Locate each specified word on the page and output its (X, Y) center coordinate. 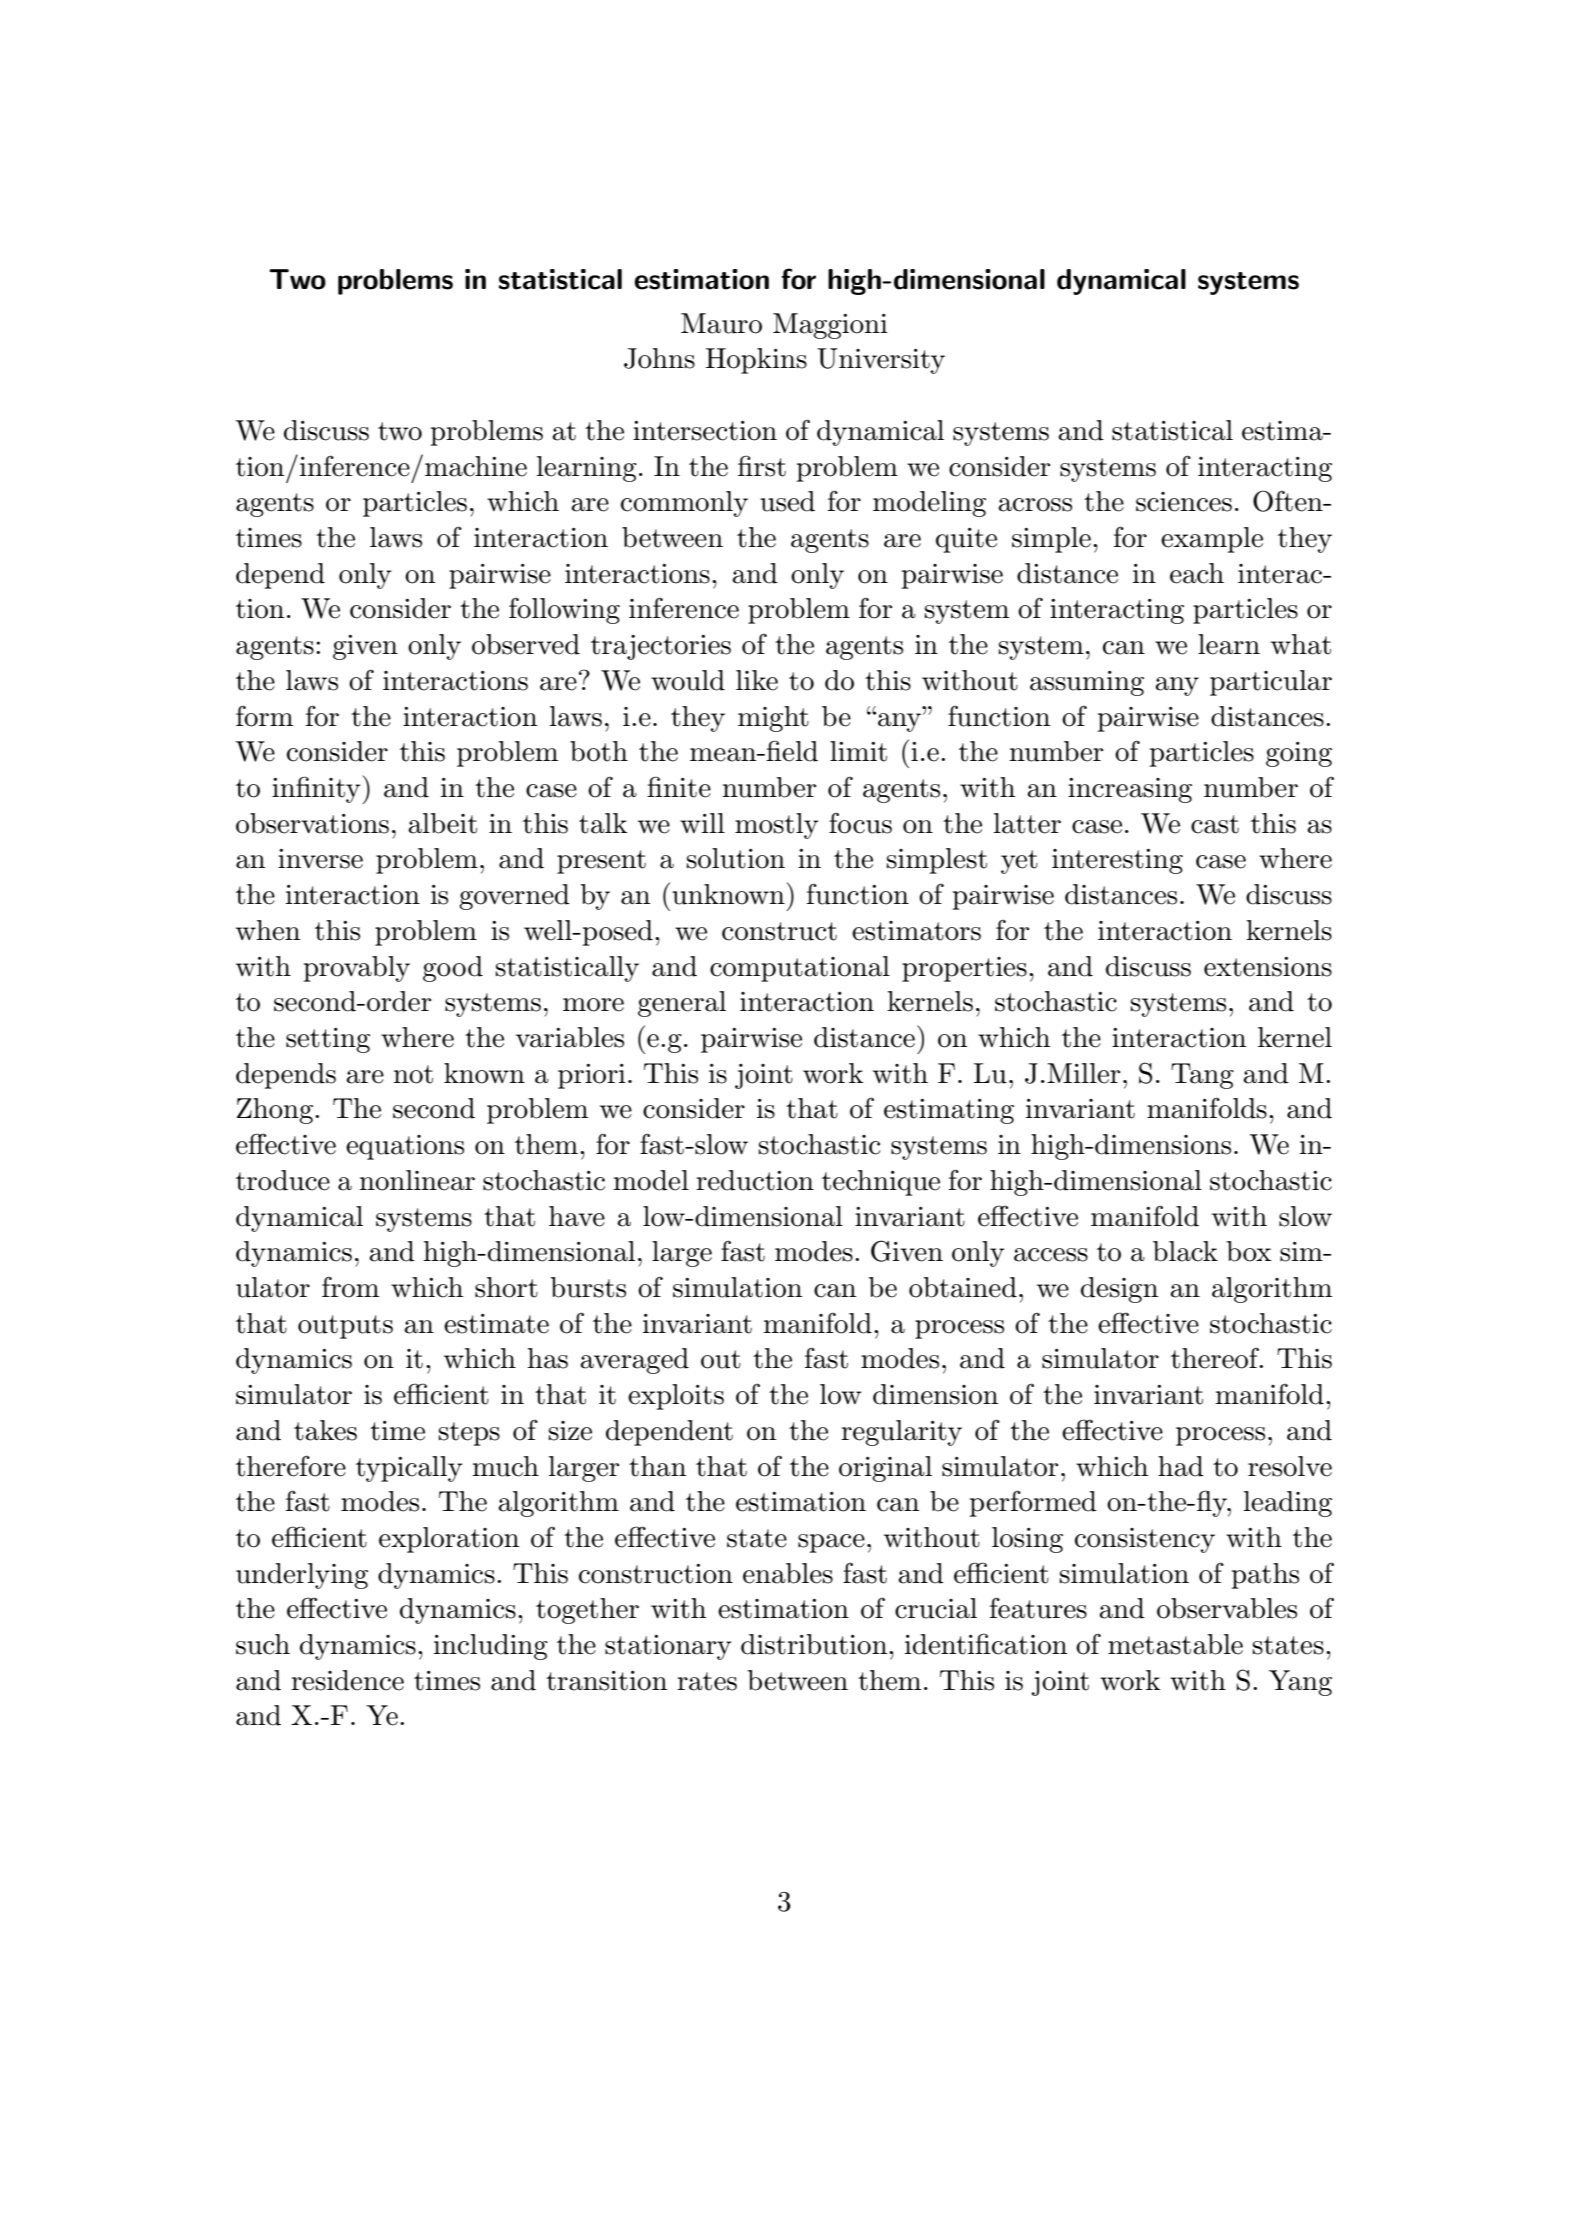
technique (881, 1183)
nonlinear (417, 1180)
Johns (659, 358)
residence (347, 1680)
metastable (1175, 1644)
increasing (1130, 790)
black (1185, 1251)
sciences (1184, 502)
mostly (776, 826)
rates (707, 1681)
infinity (317, 790)
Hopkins (756, 361)
